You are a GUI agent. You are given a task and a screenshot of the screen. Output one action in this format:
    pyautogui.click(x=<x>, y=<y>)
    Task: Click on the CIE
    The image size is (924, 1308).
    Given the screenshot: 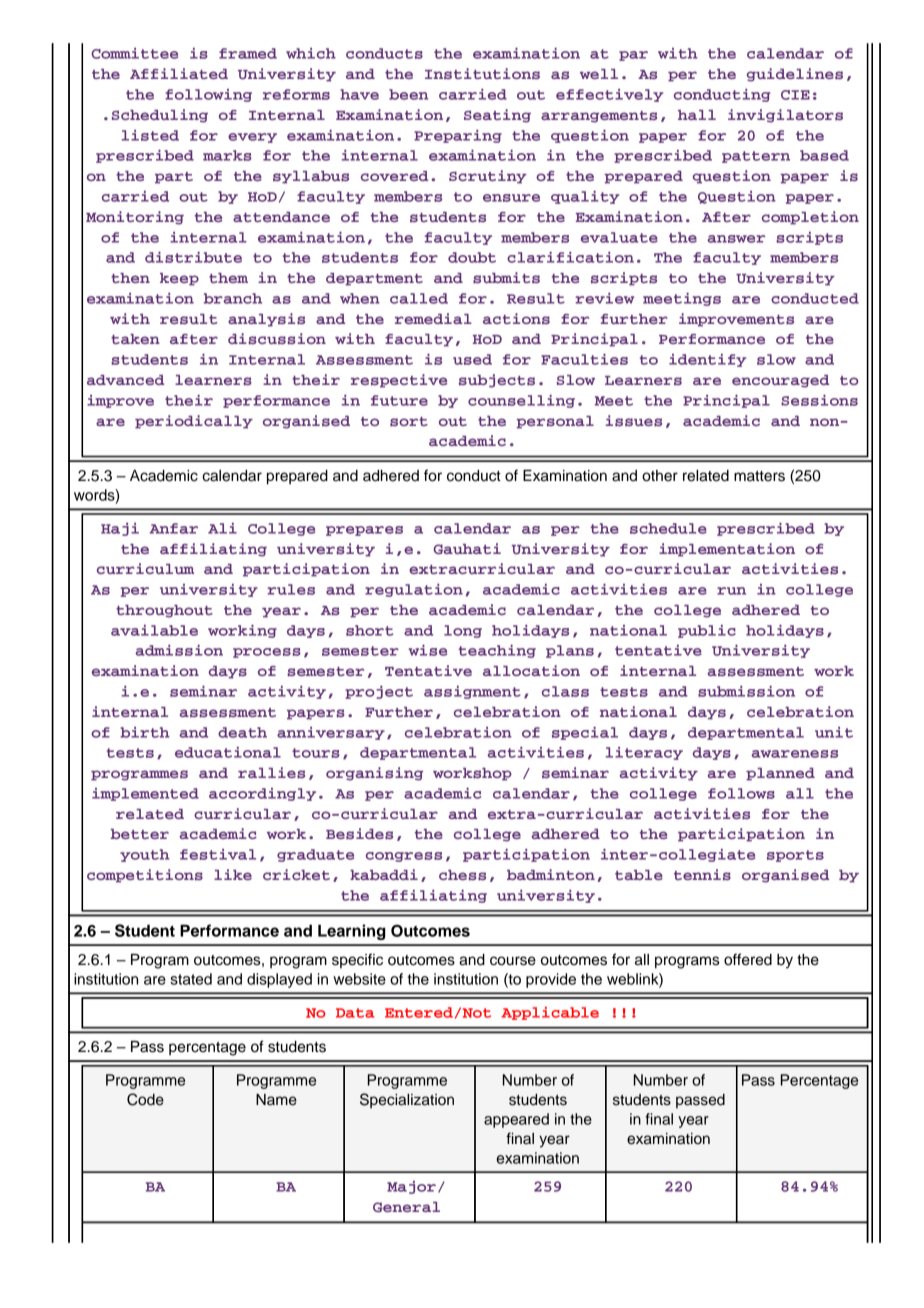 What is the action you would take?
    pyautogui.click(x=795, y=95)
